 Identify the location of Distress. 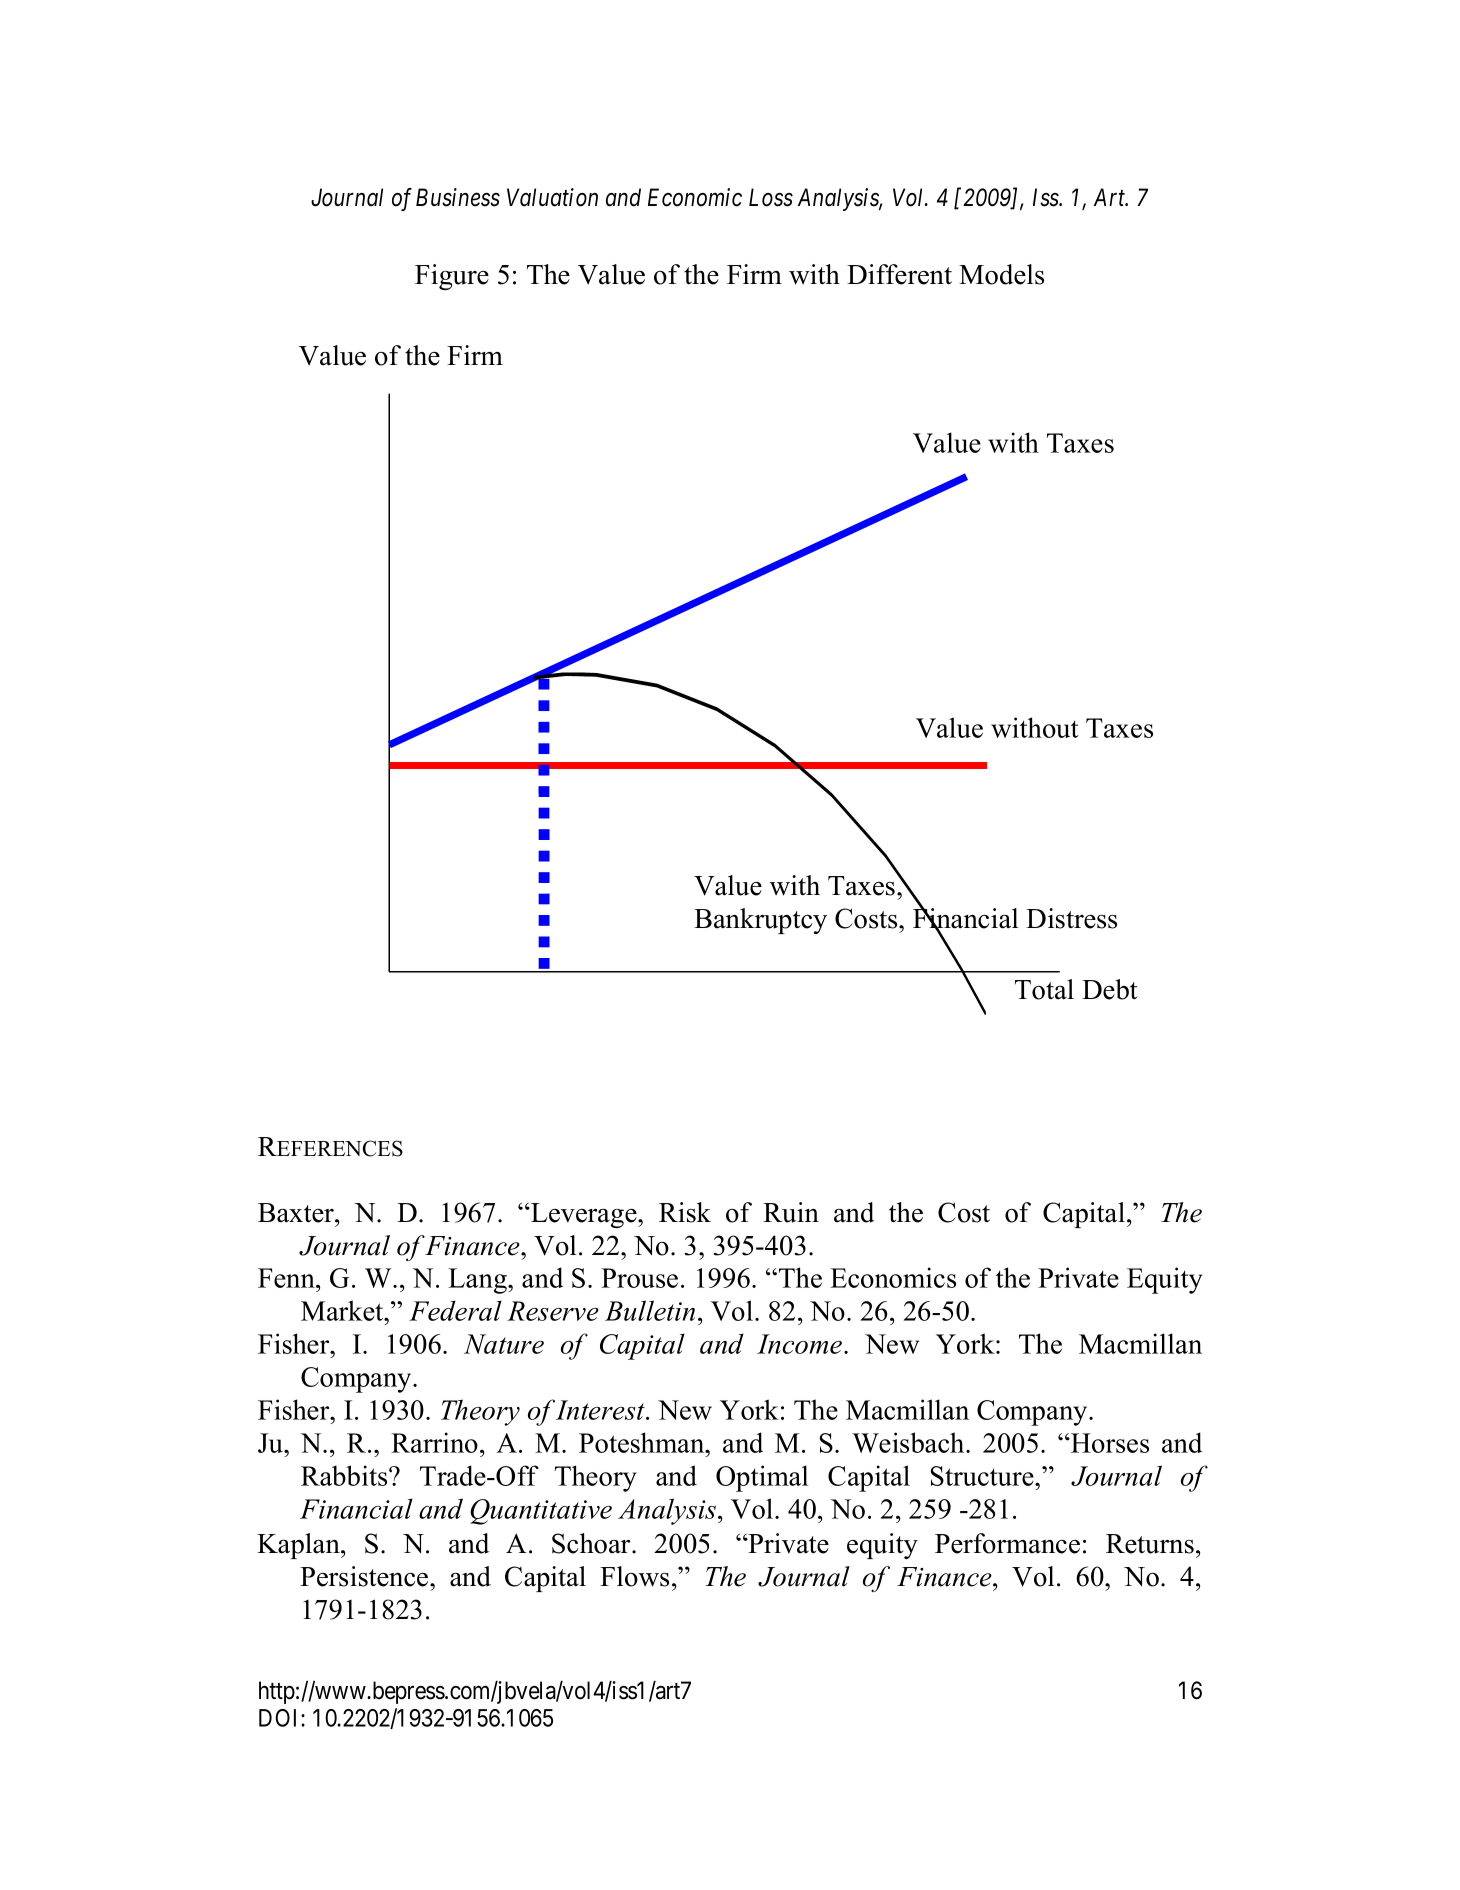
(1071, 918).
